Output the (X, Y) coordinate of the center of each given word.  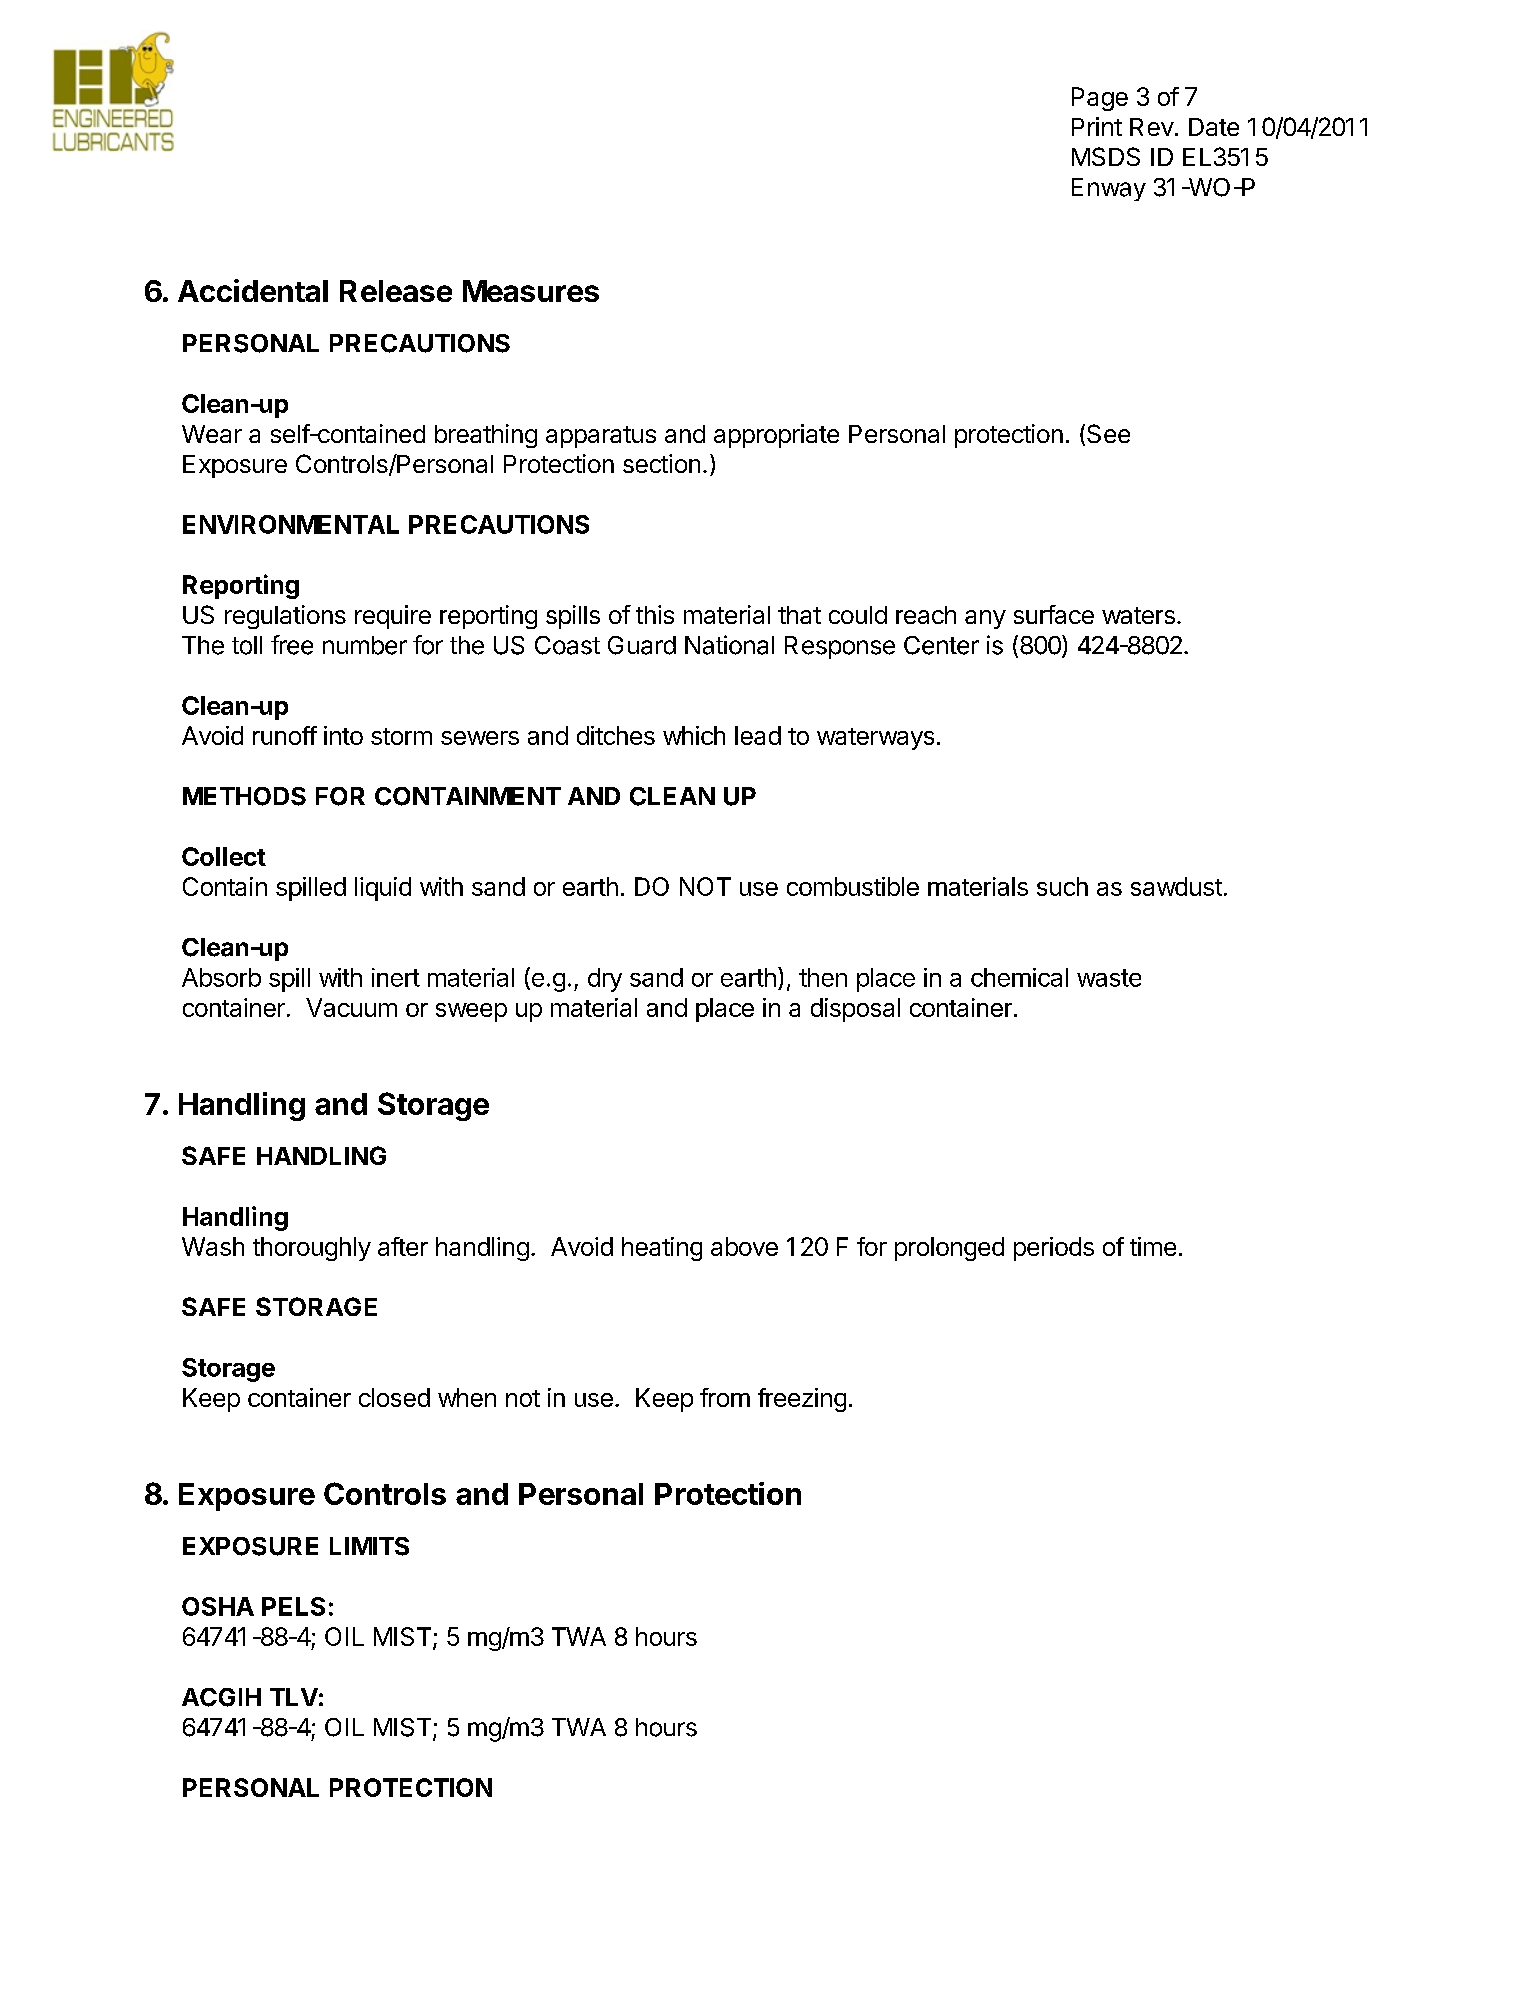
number (365, 645)
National (729, 645)
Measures (531, 291)
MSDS (1106, 156)
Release (396, 291)
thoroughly (312, 1249)
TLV (294, 1697)
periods (1054, 1249)
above (744, 1246)
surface (1054, 614)
